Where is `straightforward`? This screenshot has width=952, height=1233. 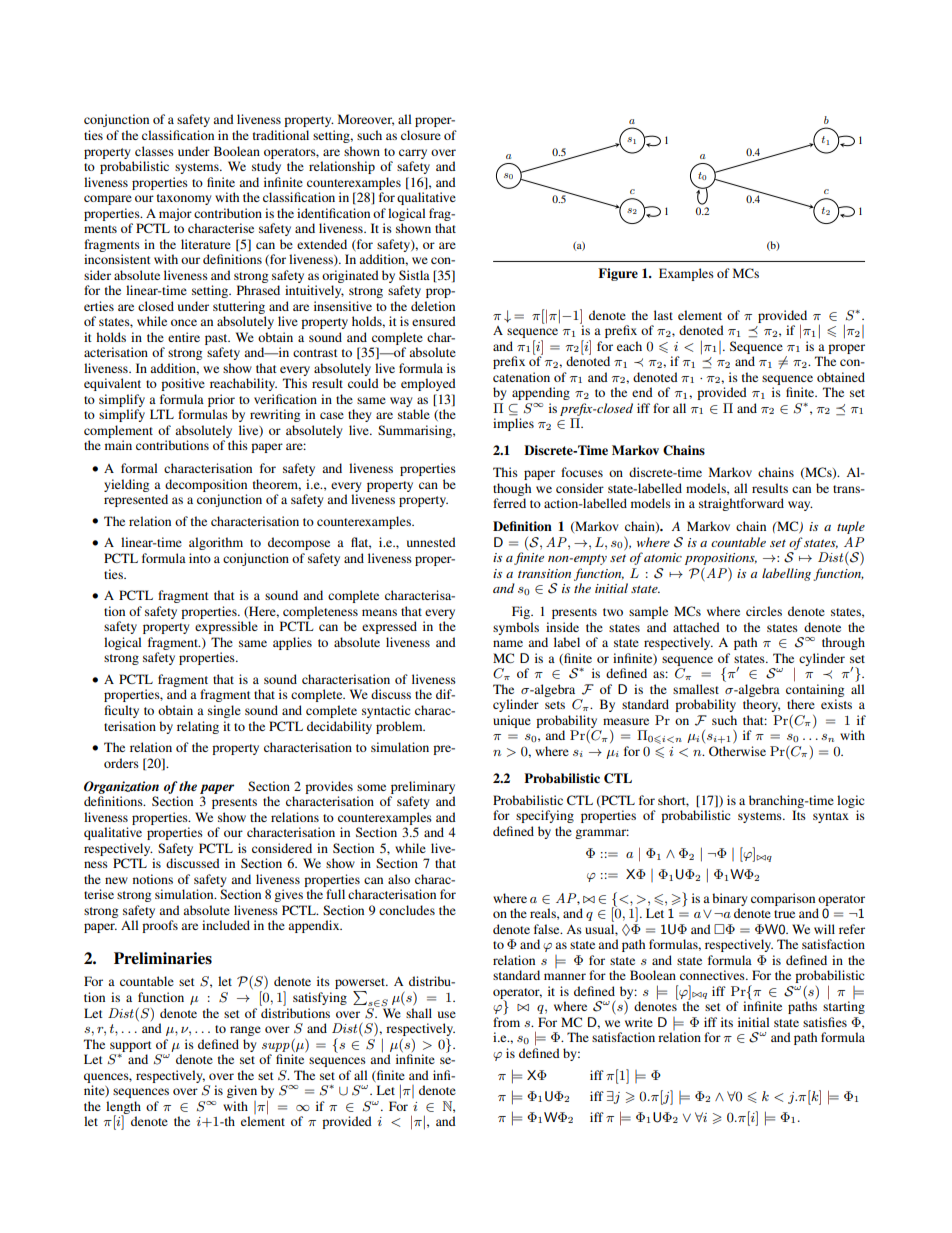
straightforward is located at coordinates (741, 504).
